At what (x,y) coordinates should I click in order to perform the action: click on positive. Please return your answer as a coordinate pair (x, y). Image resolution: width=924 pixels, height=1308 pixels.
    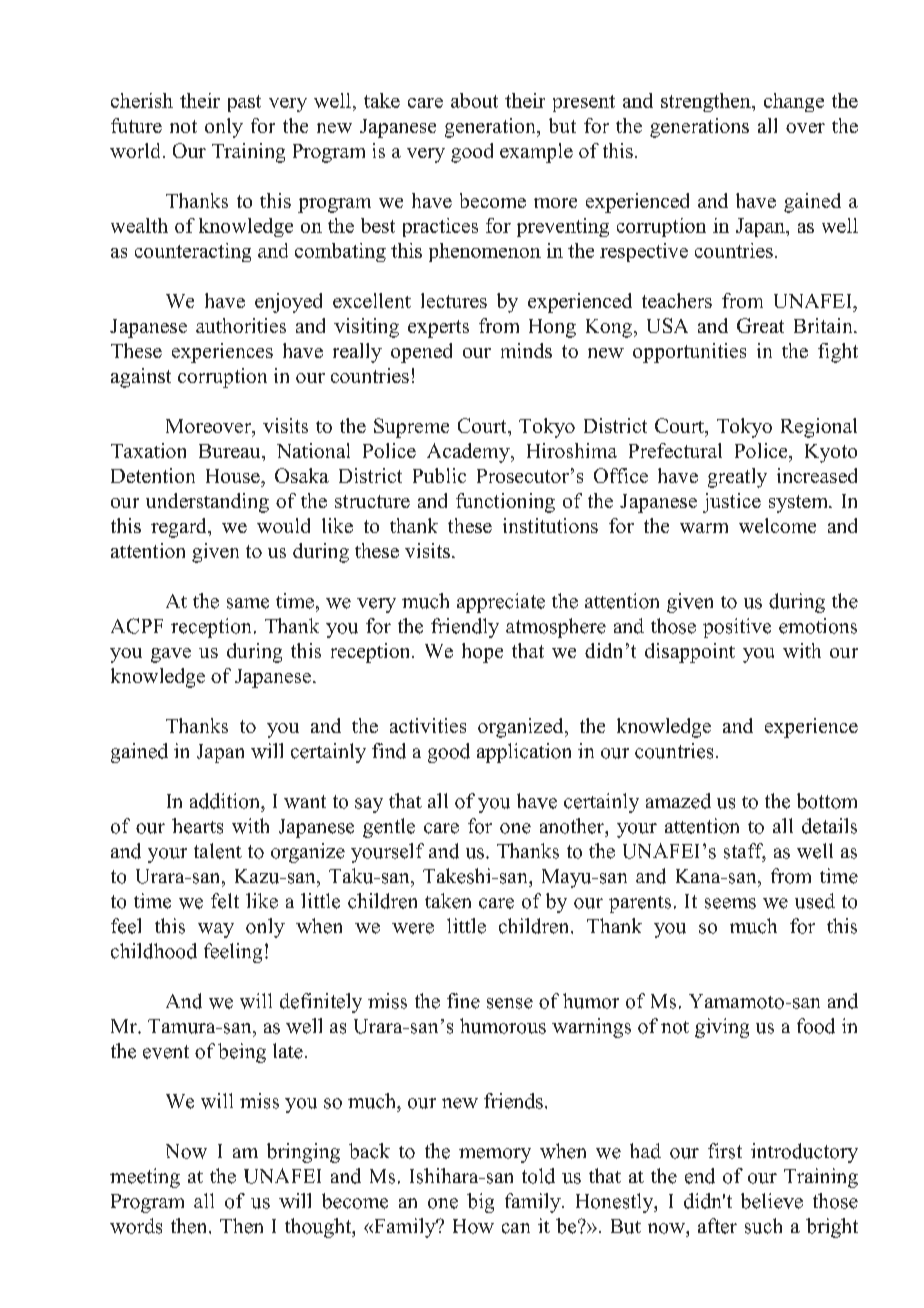
    Looking at the image, I should click on (737, 628).
